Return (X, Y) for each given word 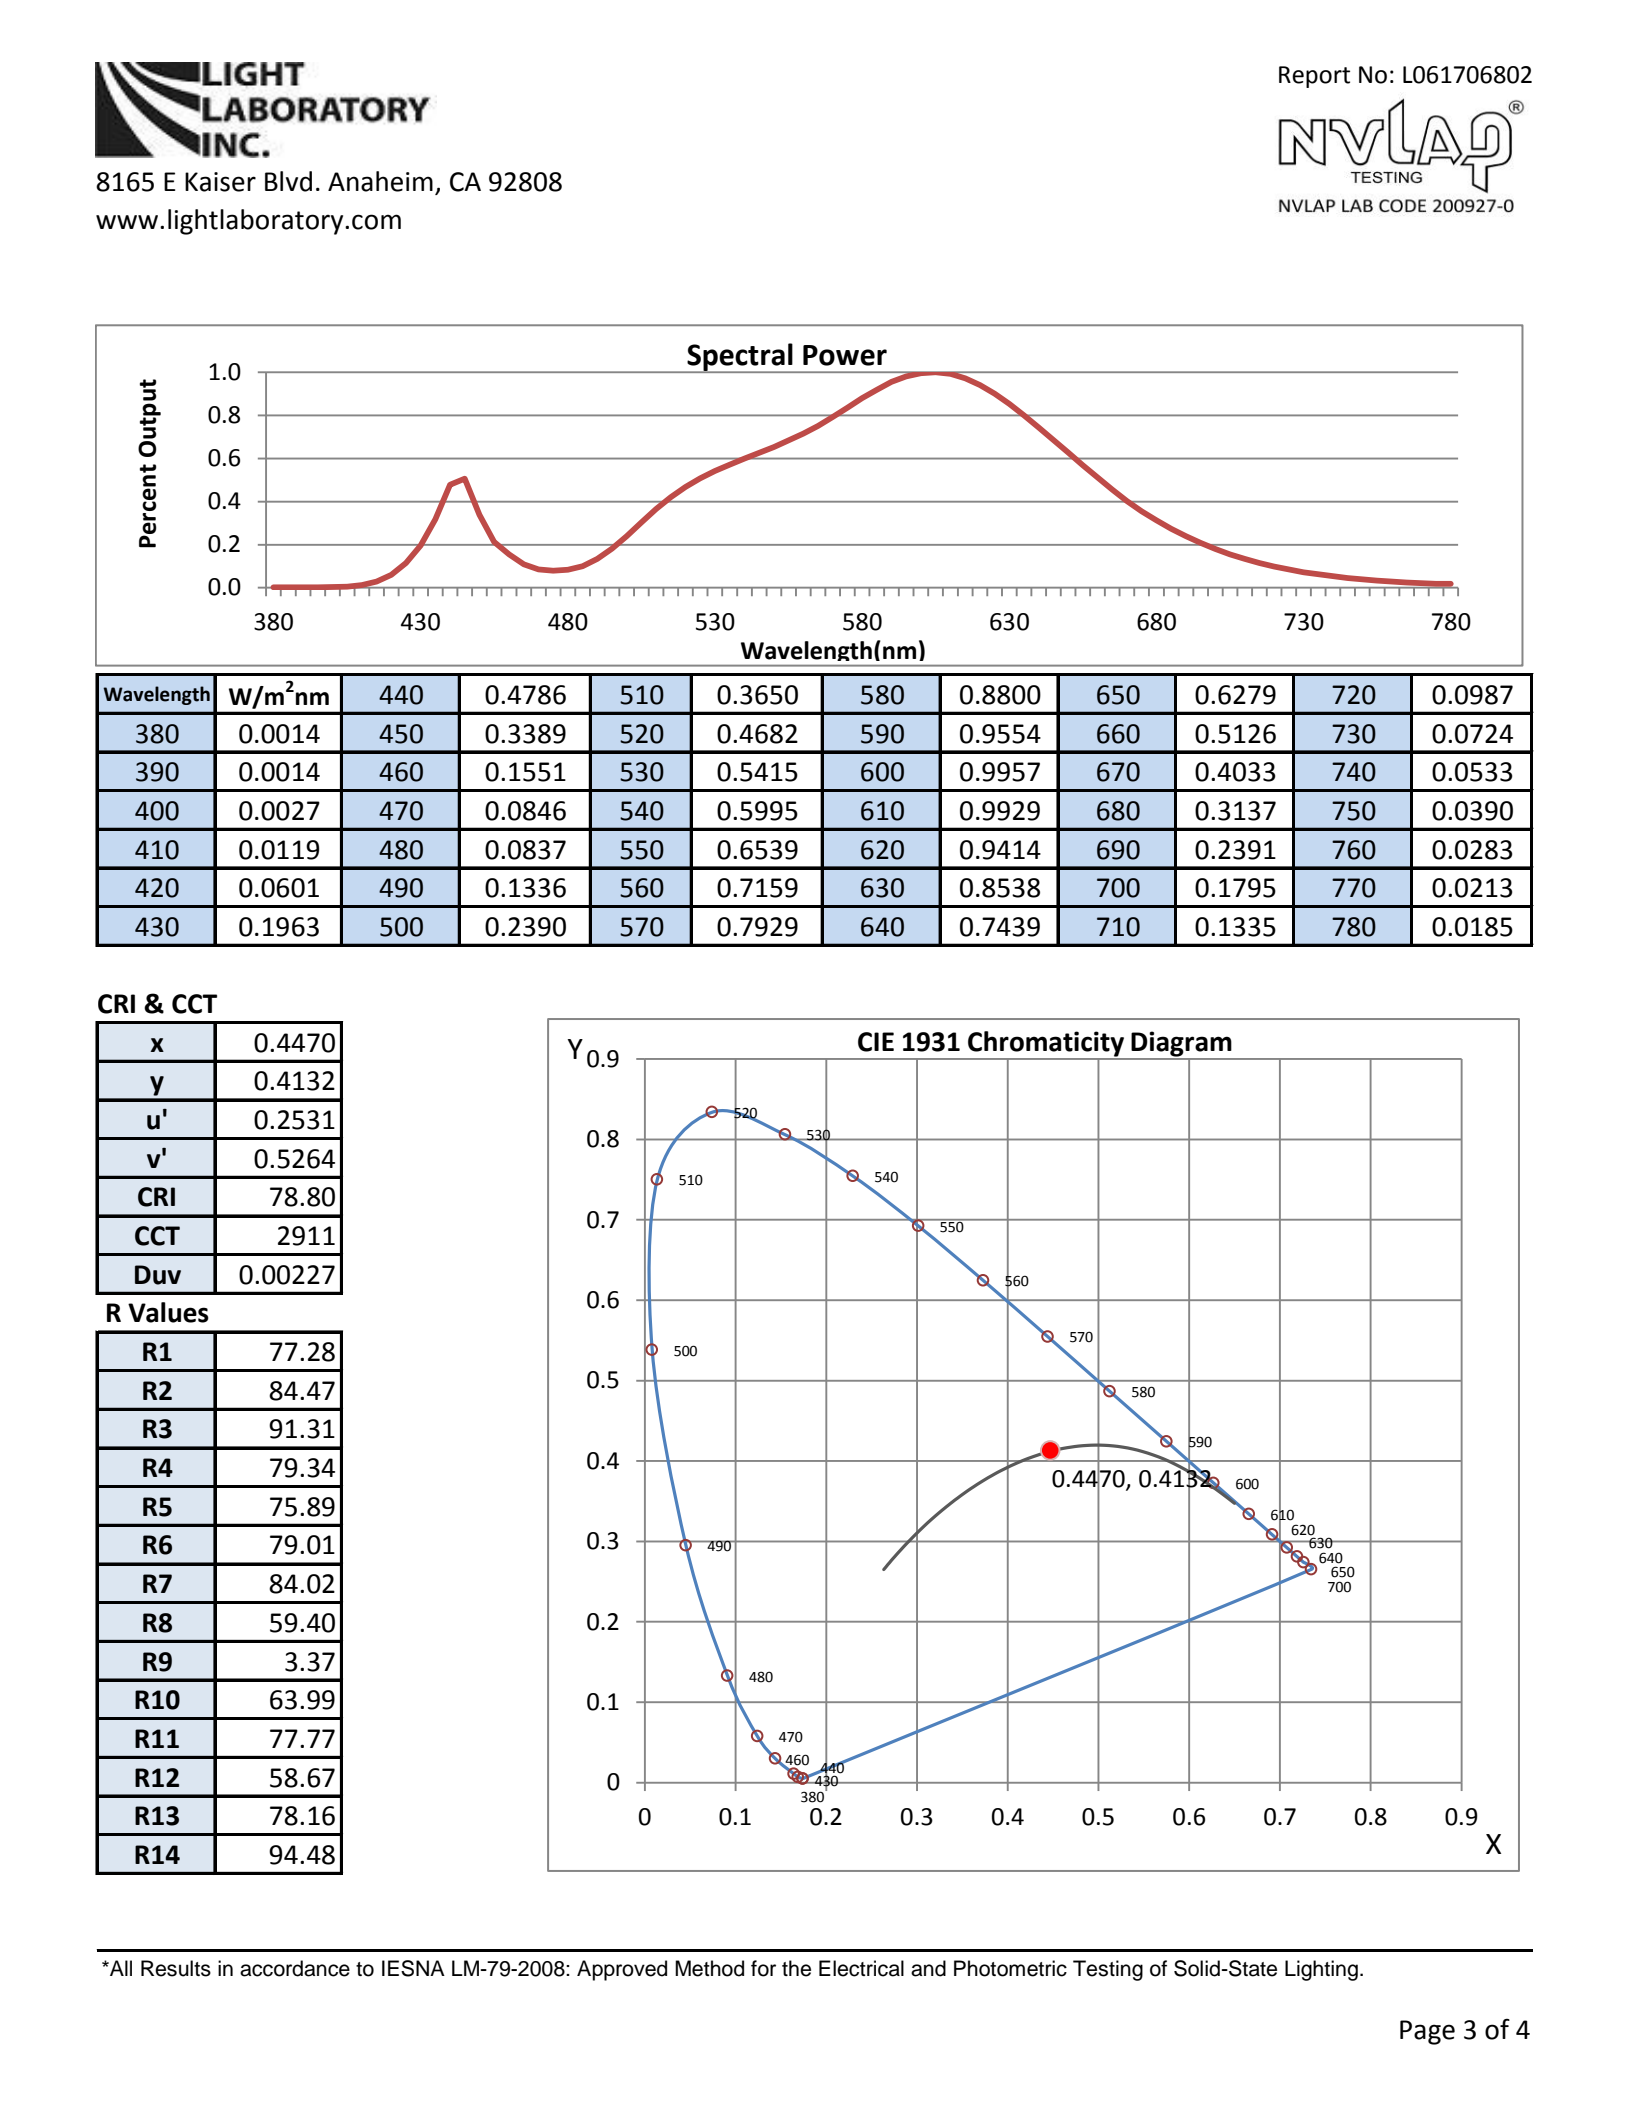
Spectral (740, 358)
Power (845, 355)
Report (1314, 77)
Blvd (288, 181)
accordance (295, 1968)
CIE (876, 1042)
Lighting (1321, 1970)
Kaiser (220, 182)
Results (176, 1968)
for (763, 1968)
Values (168, 1312)
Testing (1108, 1970)
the (796, 1968)
